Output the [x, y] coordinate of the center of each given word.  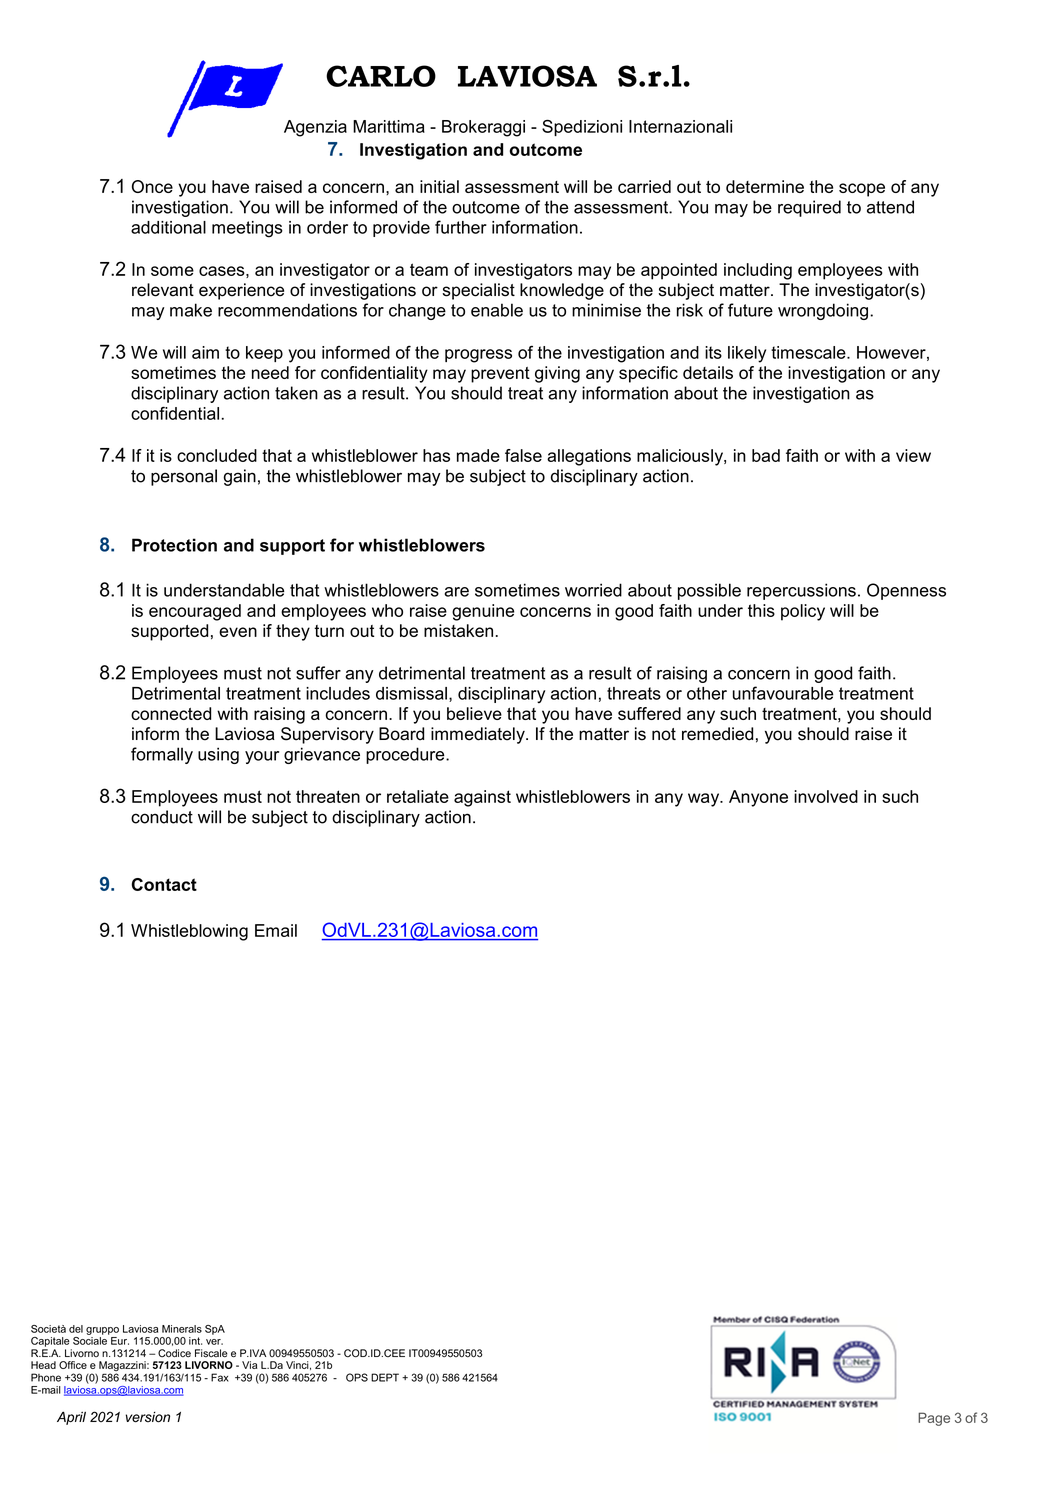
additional [168, 227]
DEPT [385, 1377]
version [148, 1417]
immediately [479, 735]
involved [826, 796]
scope [862, 190]
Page [934, 1419]
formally [162, 755]
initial [439, 186]
